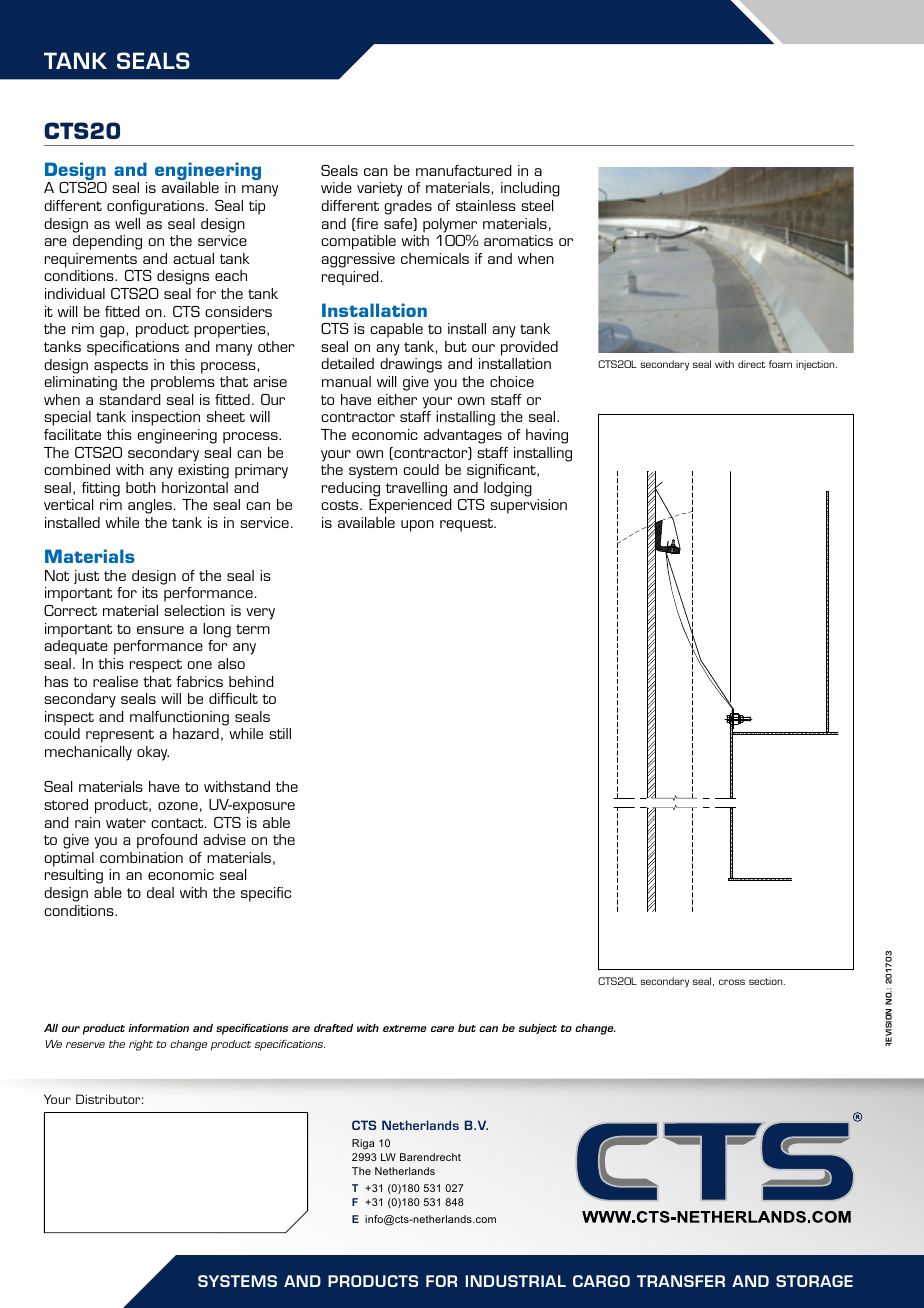  What do you see at coordinates (363, 1144) in the screenshot?
I see `Riga` at bounding box center [363, 1144].
